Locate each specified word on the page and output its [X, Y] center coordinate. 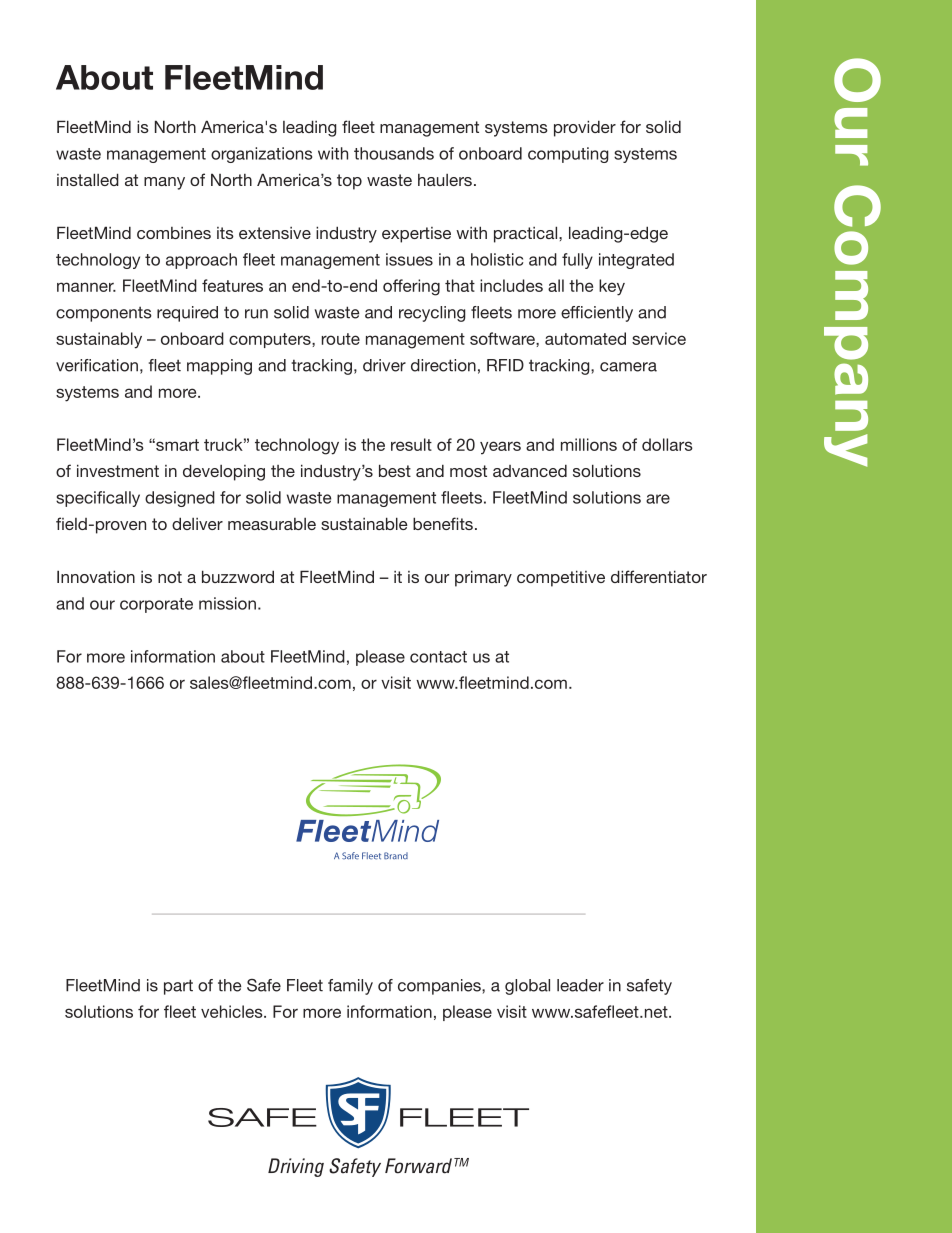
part [178, 987]
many [164, 183]
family [350, 987]
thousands [394, 153]
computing [568, 155]
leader [580, 985]
